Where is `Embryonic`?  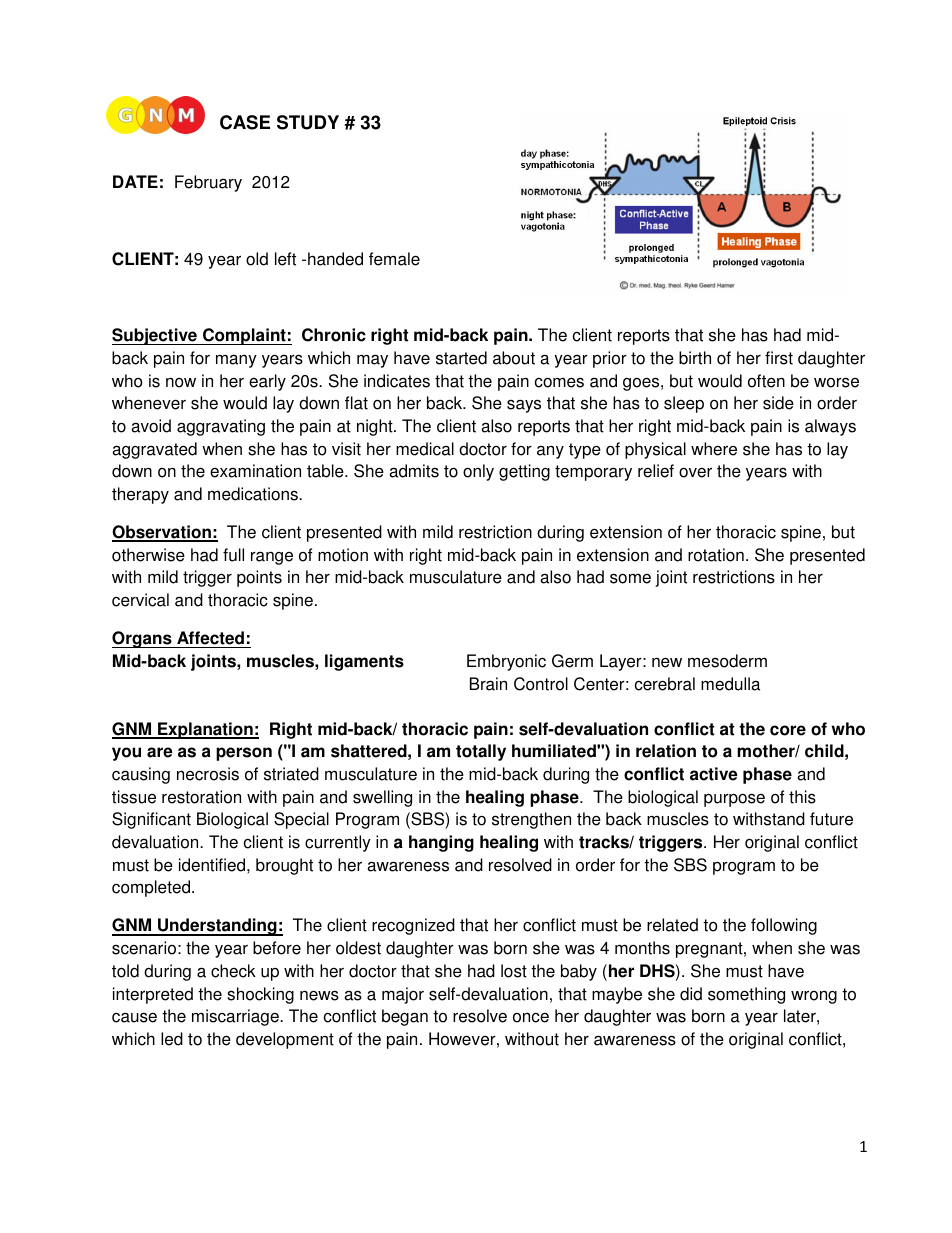
Embryonic is located at coordinates (506, 662).
